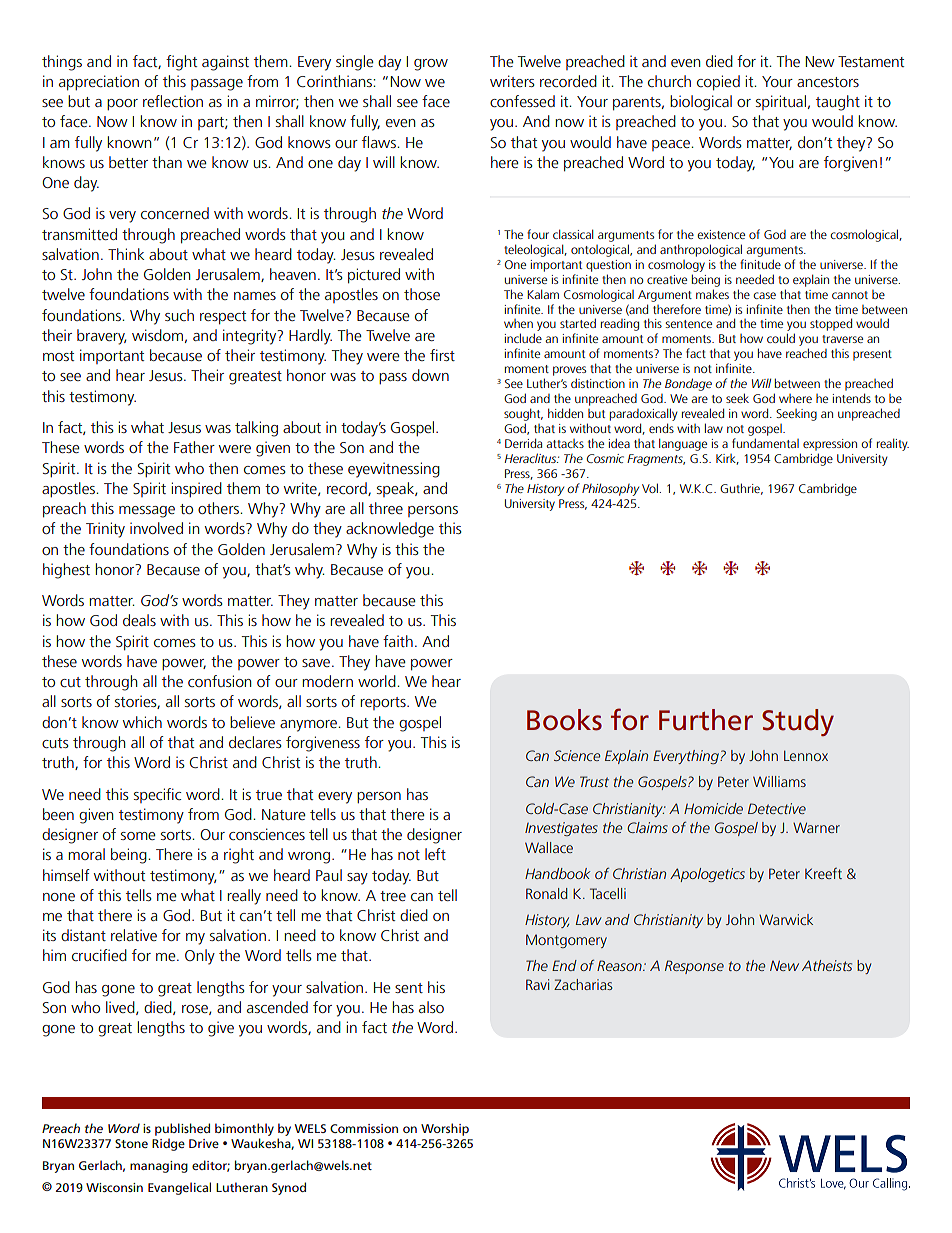 The width and height of the page is (952, 1233). I want to click on wisdom, so click(157, 335).
